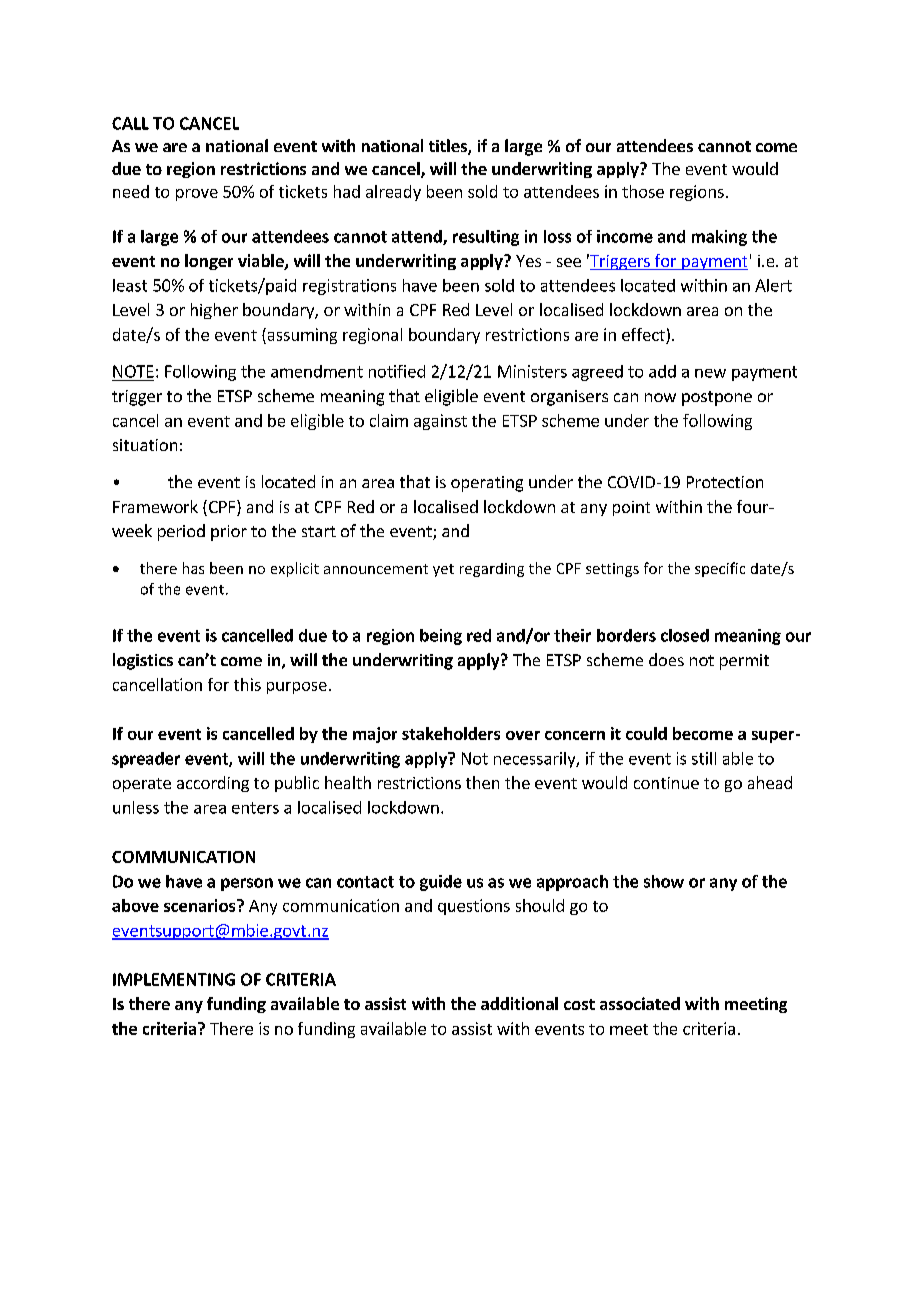 The image size is (924, 1308). I want to click on titles, so click(449, 147).
